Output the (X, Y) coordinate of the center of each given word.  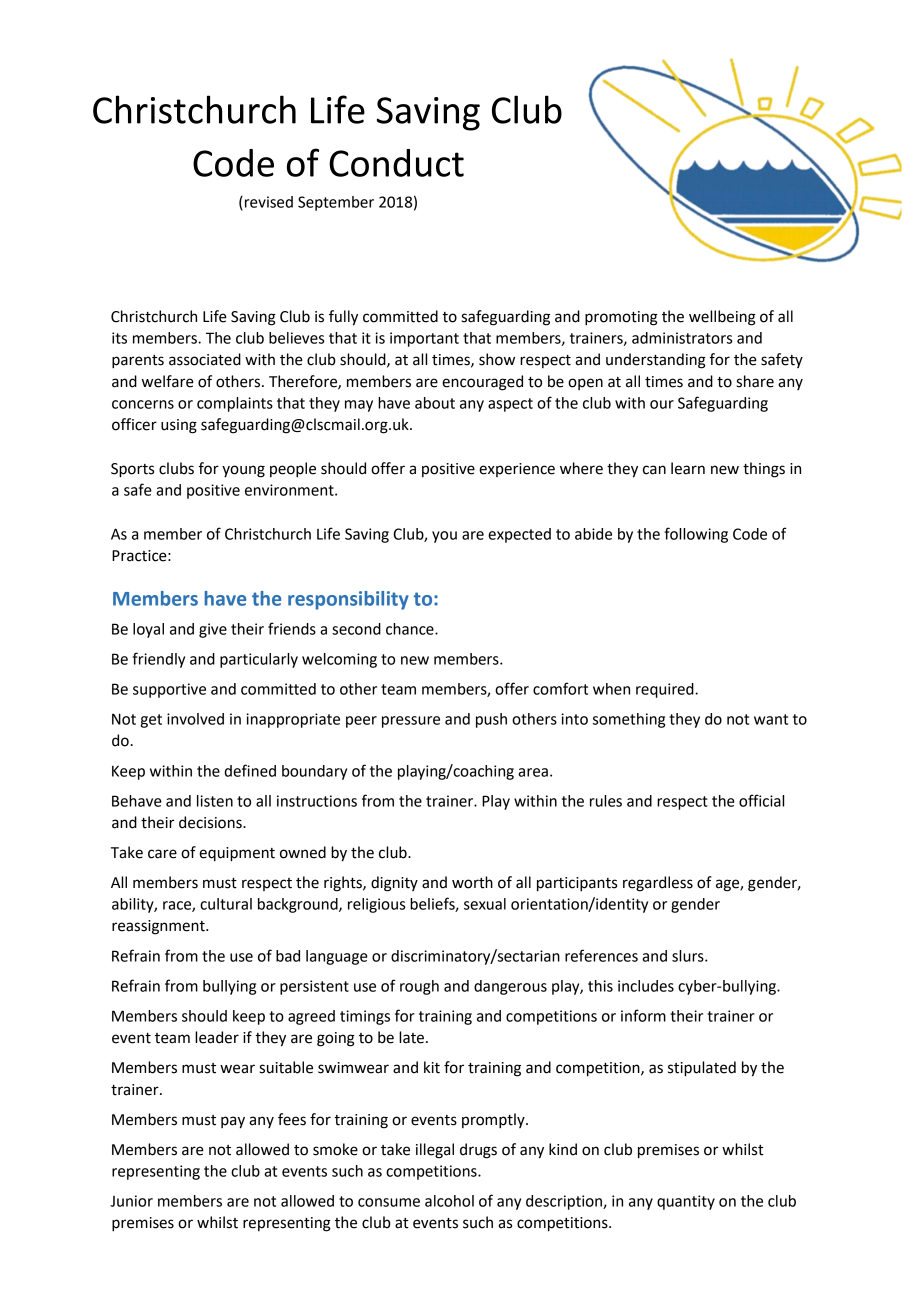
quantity (686, 1202)
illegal (435, 1151)
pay (233, 1122)
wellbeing (722, 318)
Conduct (396, 163)
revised (267, 203)
